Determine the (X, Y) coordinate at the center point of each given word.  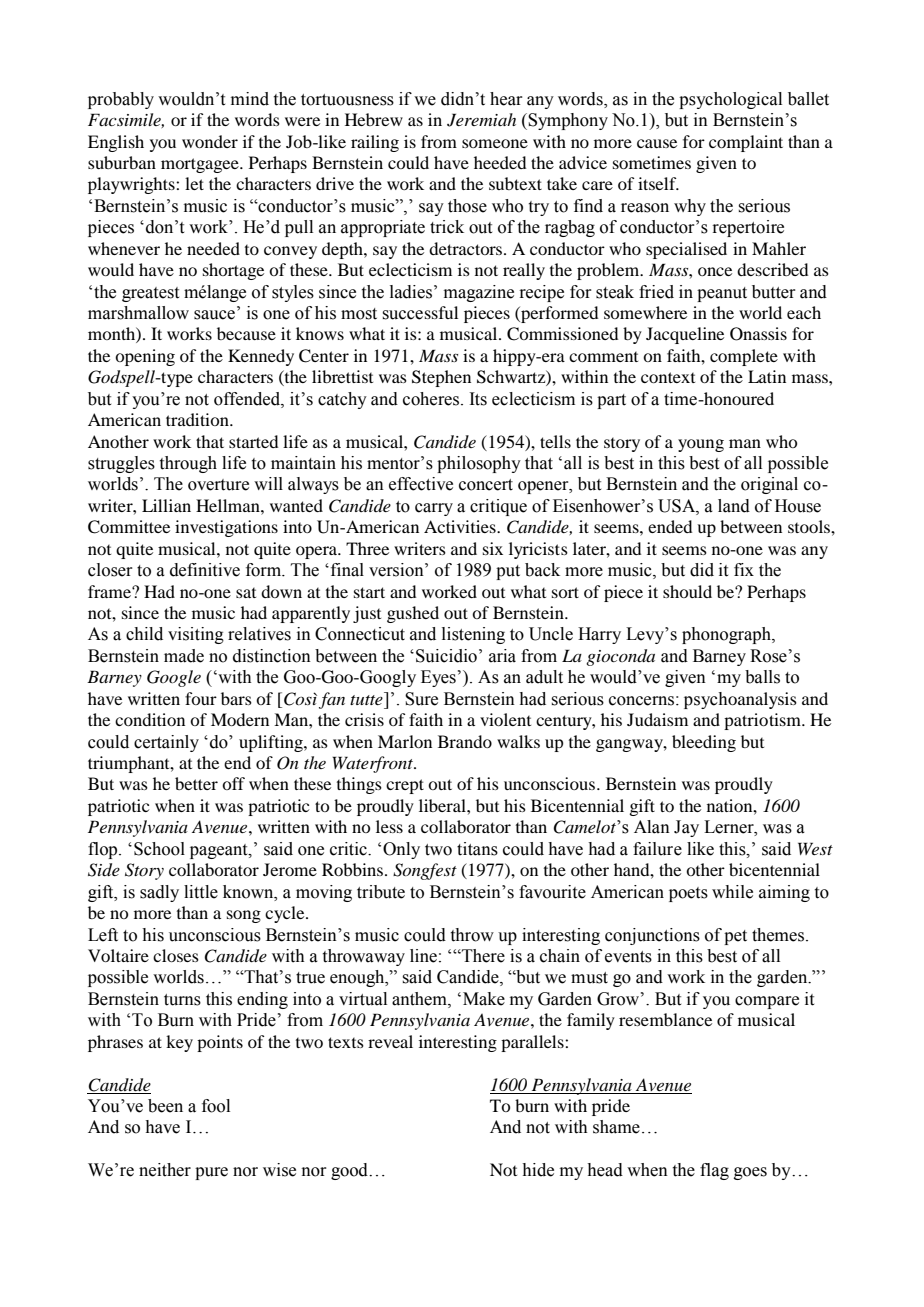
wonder (210, 141)
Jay (686, 828)
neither (165, 1170)
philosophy (479, 464)
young (701, 445)
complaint (746, 143)
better (196, 783)
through (188, 464)
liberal (443, 805)
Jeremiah (481, 120)
